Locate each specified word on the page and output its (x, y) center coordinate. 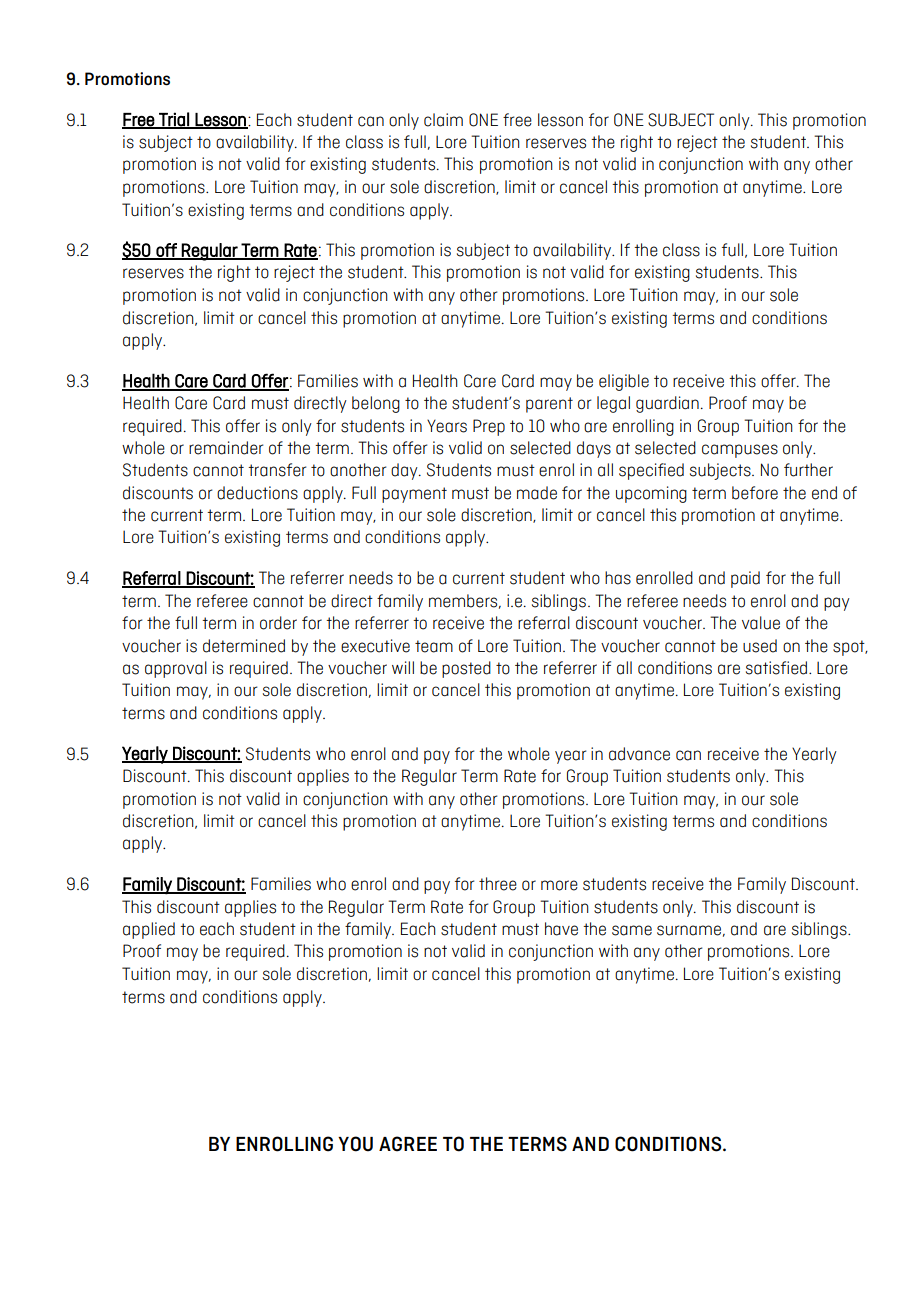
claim (443, 120)
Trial (174, 120)
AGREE (408, 1144)
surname (689, 930)
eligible (624, 382)
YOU (355, 1144)
